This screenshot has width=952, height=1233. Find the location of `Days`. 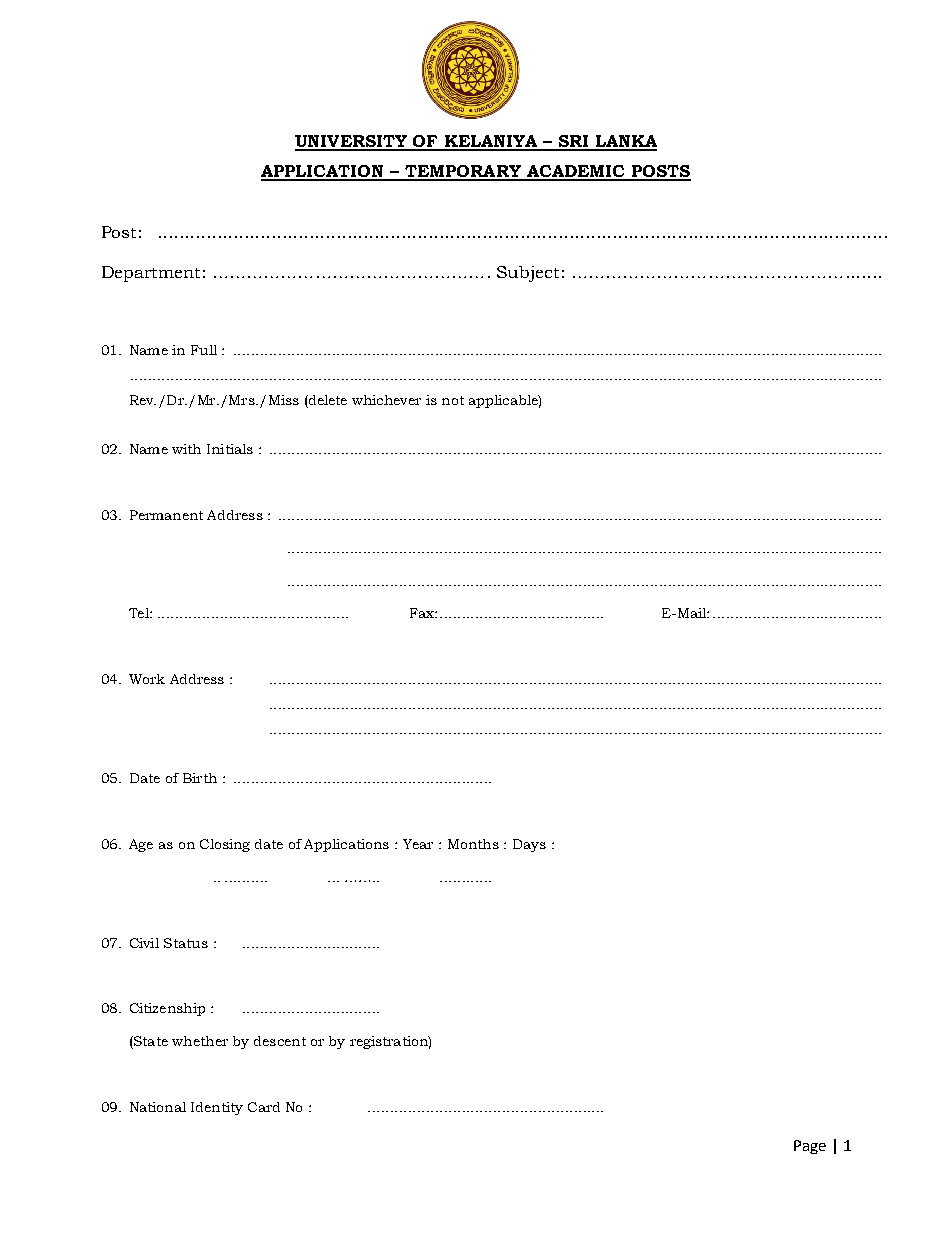

Days is located at coordinates (529, 845).
